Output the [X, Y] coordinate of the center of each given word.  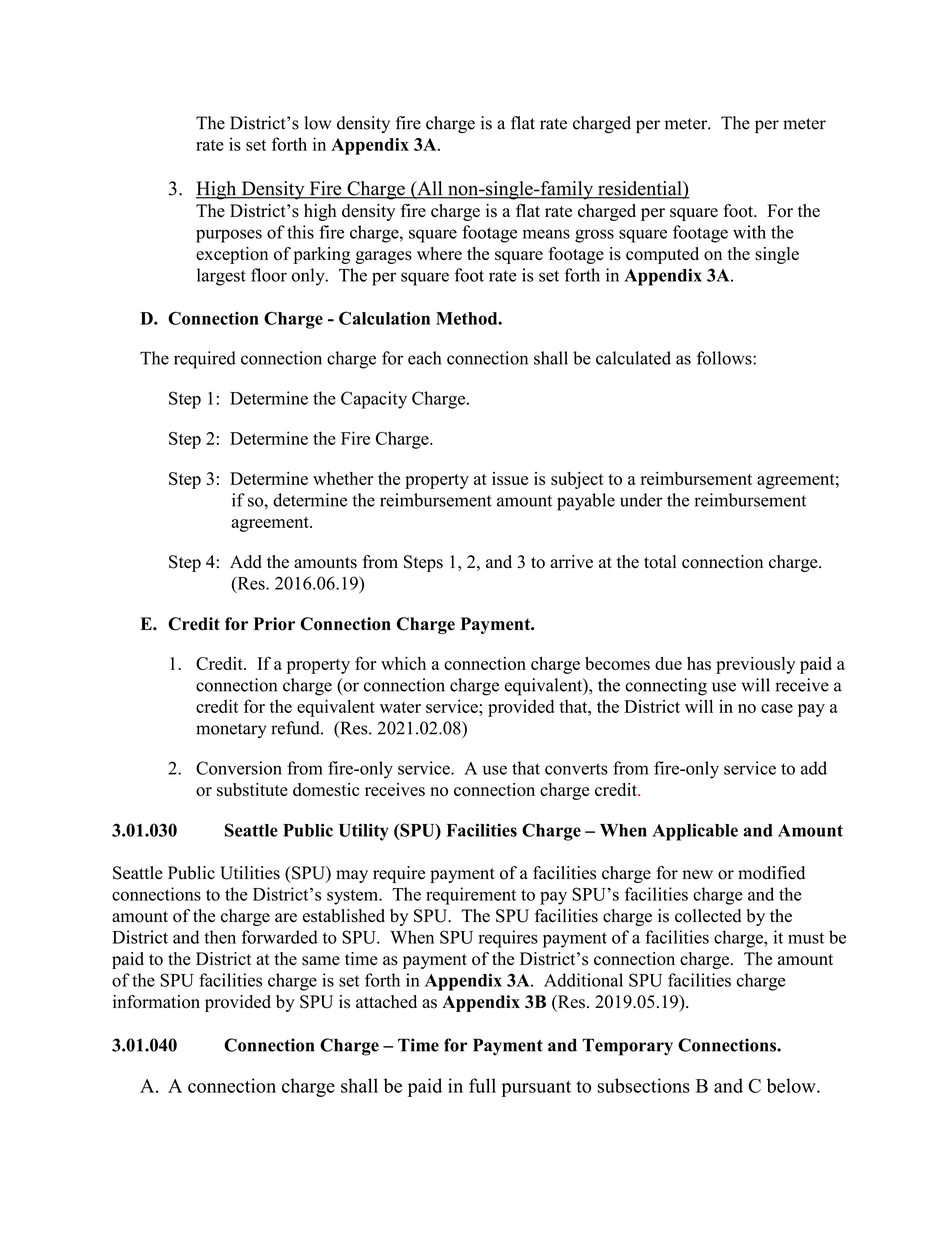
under [641, 500]
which [403, 663]
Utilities [250, 873]
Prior [274, 624]
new [697, 875]
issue [510, 478]
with [749, 232]
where [439, 253]
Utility [364, 832]
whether [343, 478]
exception [232, 255]
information [156, 1002]
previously [755, 665]
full [482, 1085]
